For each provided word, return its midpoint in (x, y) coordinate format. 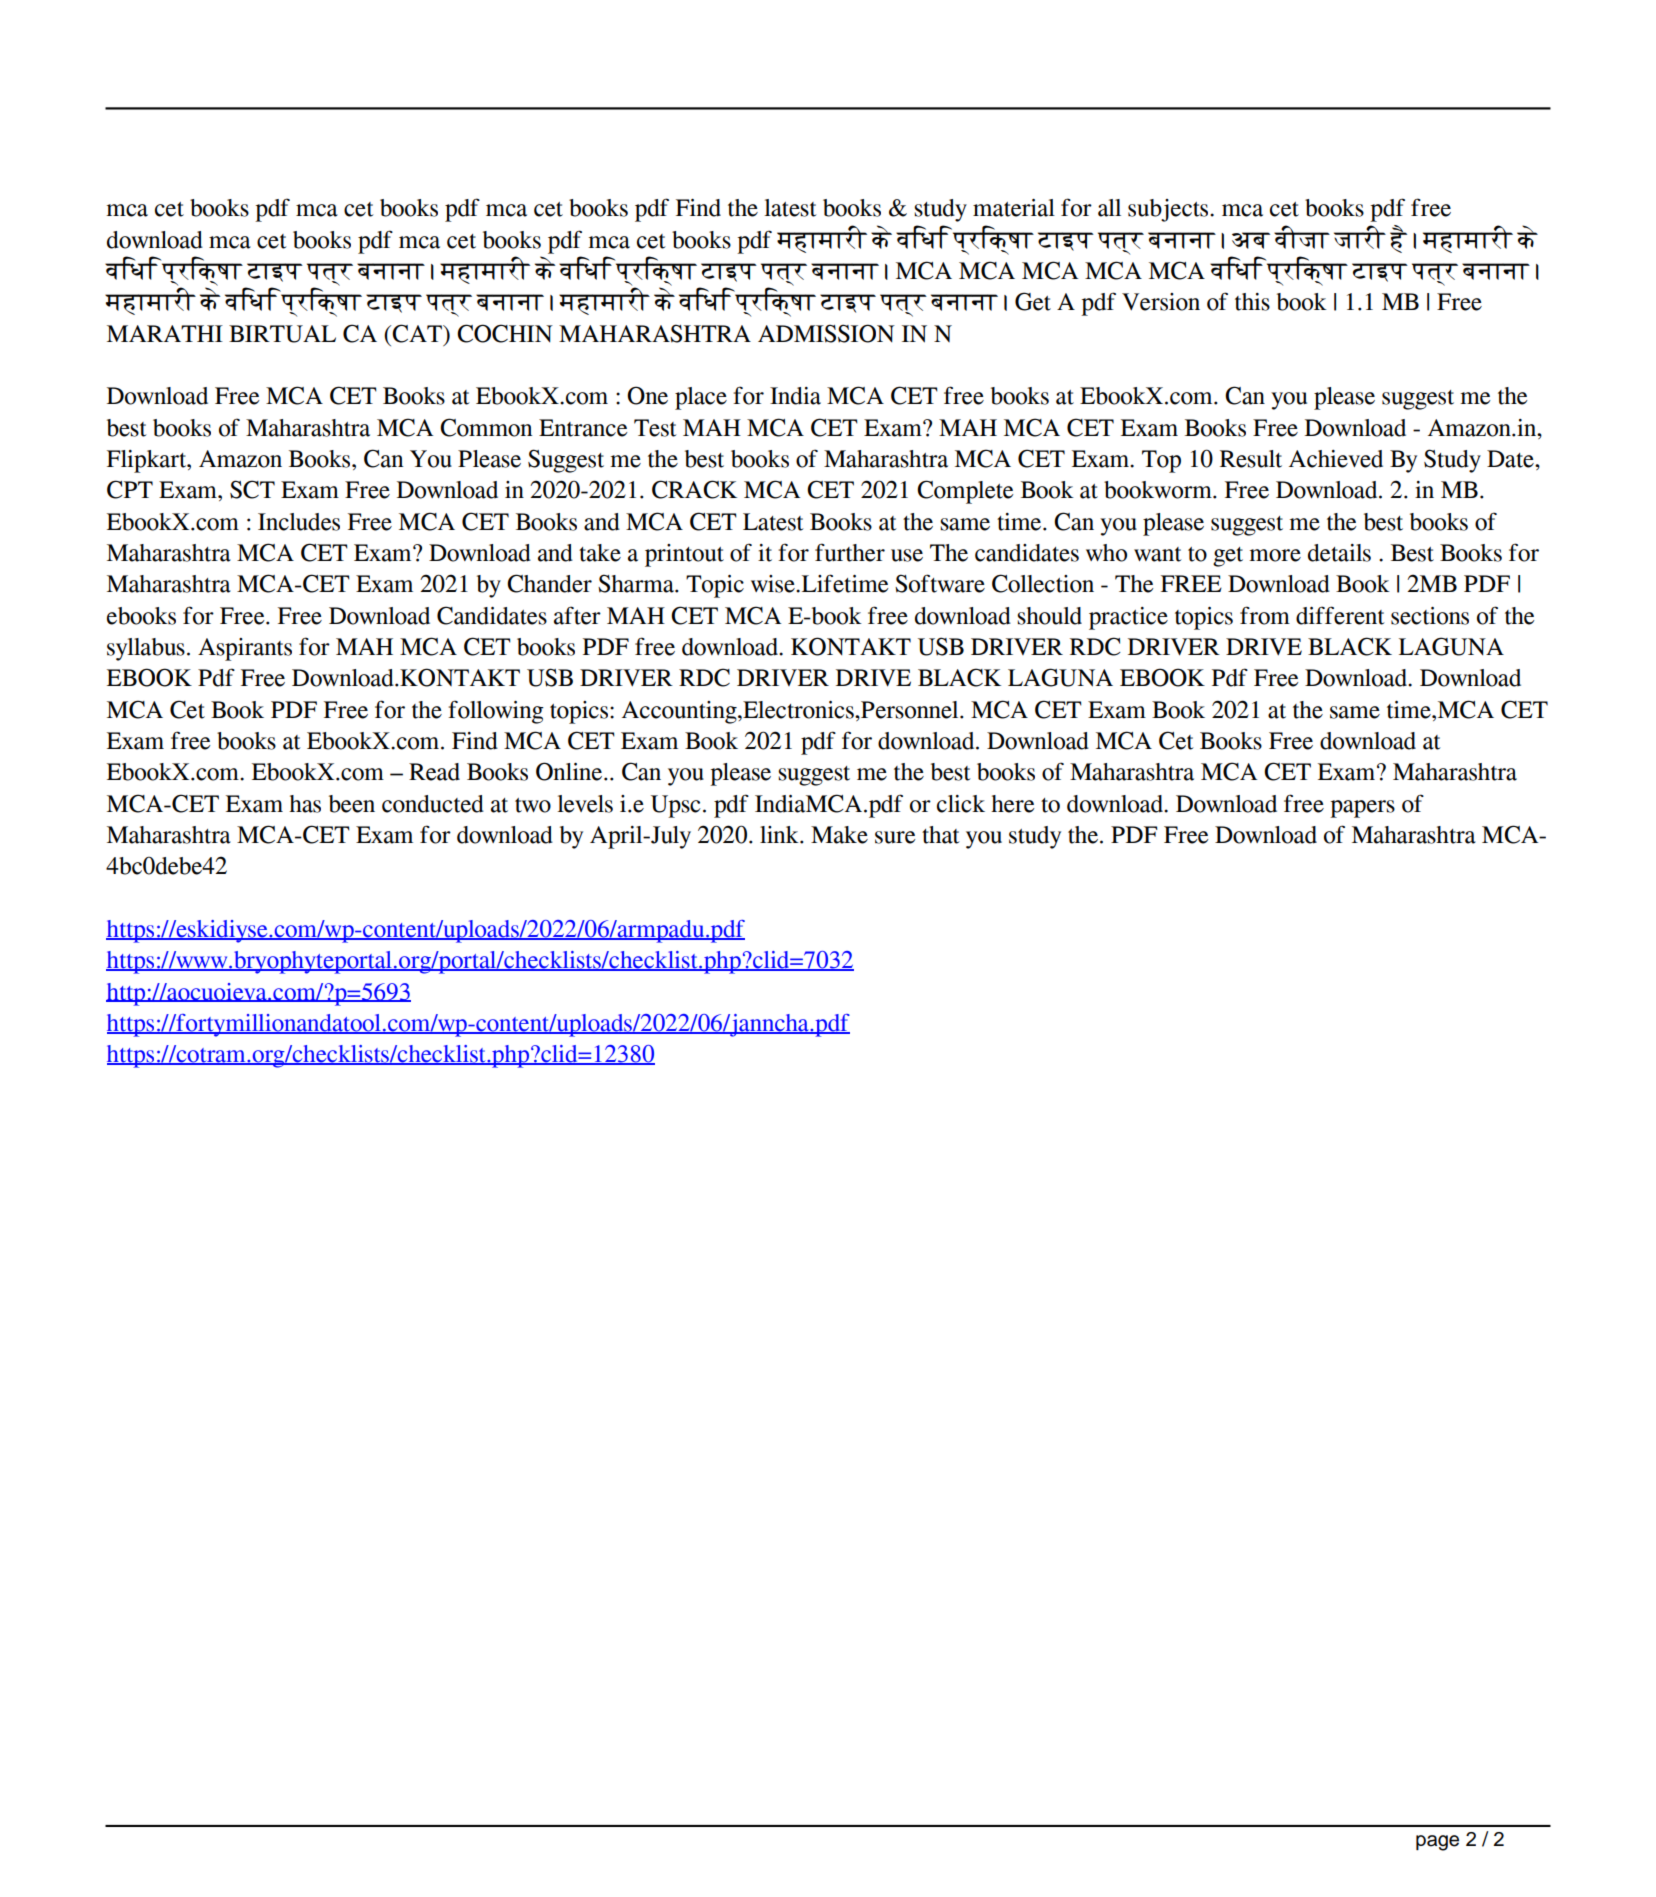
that (941, 835)
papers (1362, 809)
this (1252, 302)
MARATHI (165, 333)
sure (895, 837)
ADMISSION (826, 333)
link (780, 834)
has (305, 804)
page (1437, 1843)
